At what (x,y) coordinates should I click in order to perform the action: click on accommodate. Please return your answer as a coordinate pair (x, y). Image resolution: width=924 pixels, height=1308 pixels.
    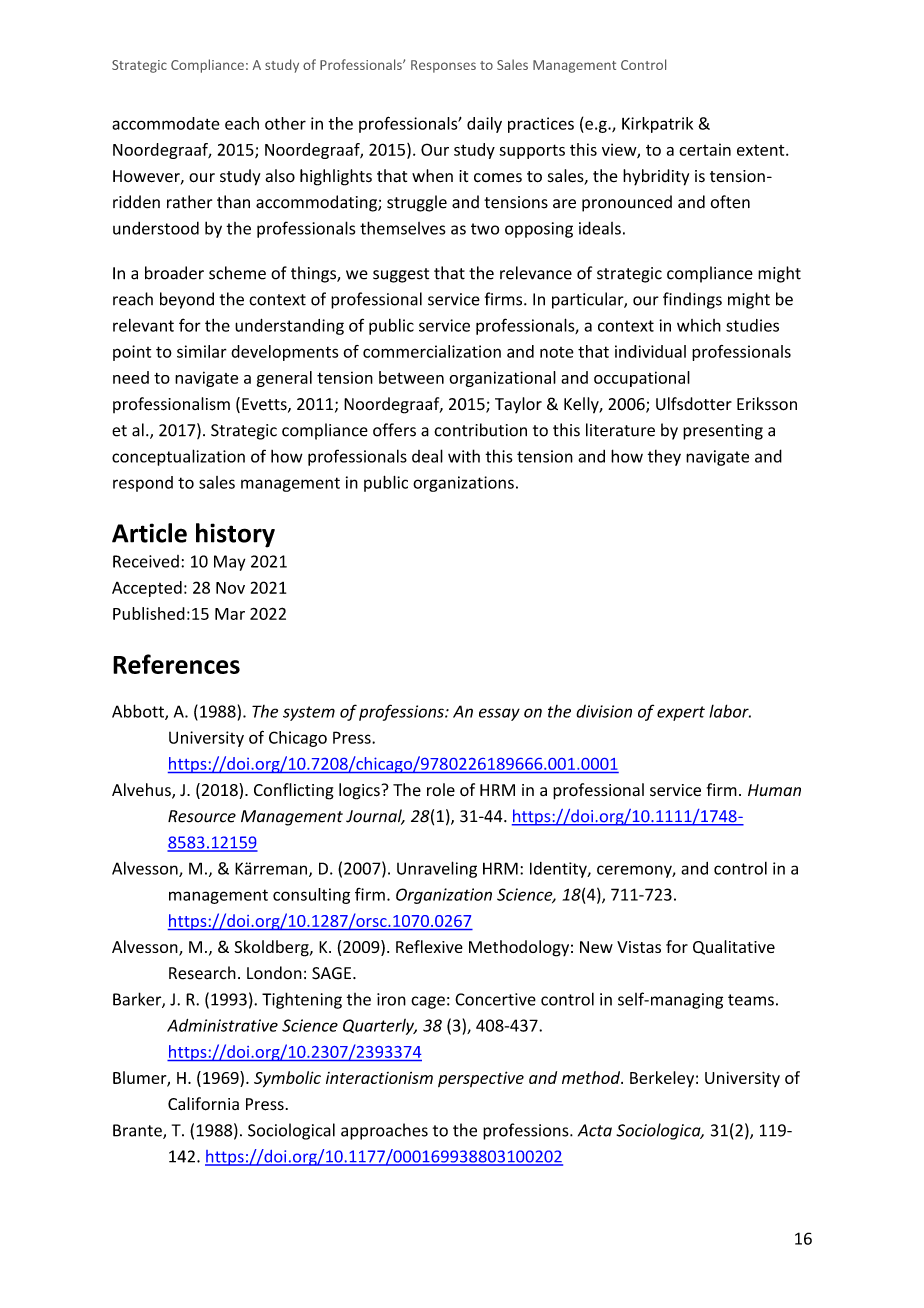
    Looking at the image, I should click on (166, 123).
